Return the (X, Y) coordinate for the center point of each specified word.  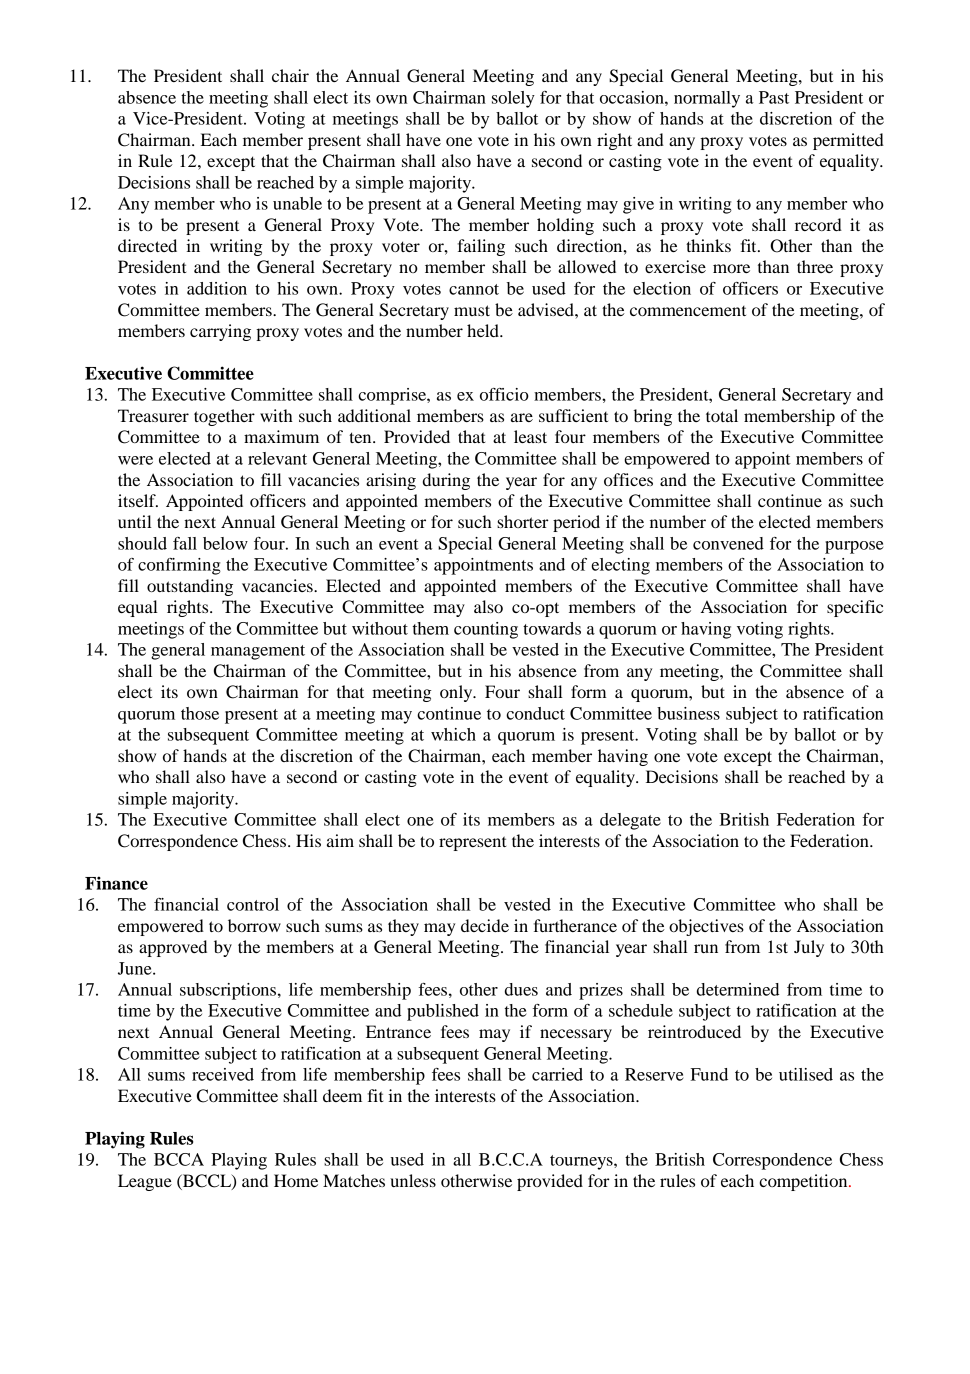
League (145, 1182)
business (688, 713)
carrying (220, 332)
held (484, 330)
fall (185, 543)
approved (173, 948)
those (200, 713)
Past (774, 97)
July (809, 948)
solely (513, 99)
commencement (688, 311)
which (453, 734)
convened (728, 543)
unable (297, 203)
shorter (523, 521)
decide (485, 925)
